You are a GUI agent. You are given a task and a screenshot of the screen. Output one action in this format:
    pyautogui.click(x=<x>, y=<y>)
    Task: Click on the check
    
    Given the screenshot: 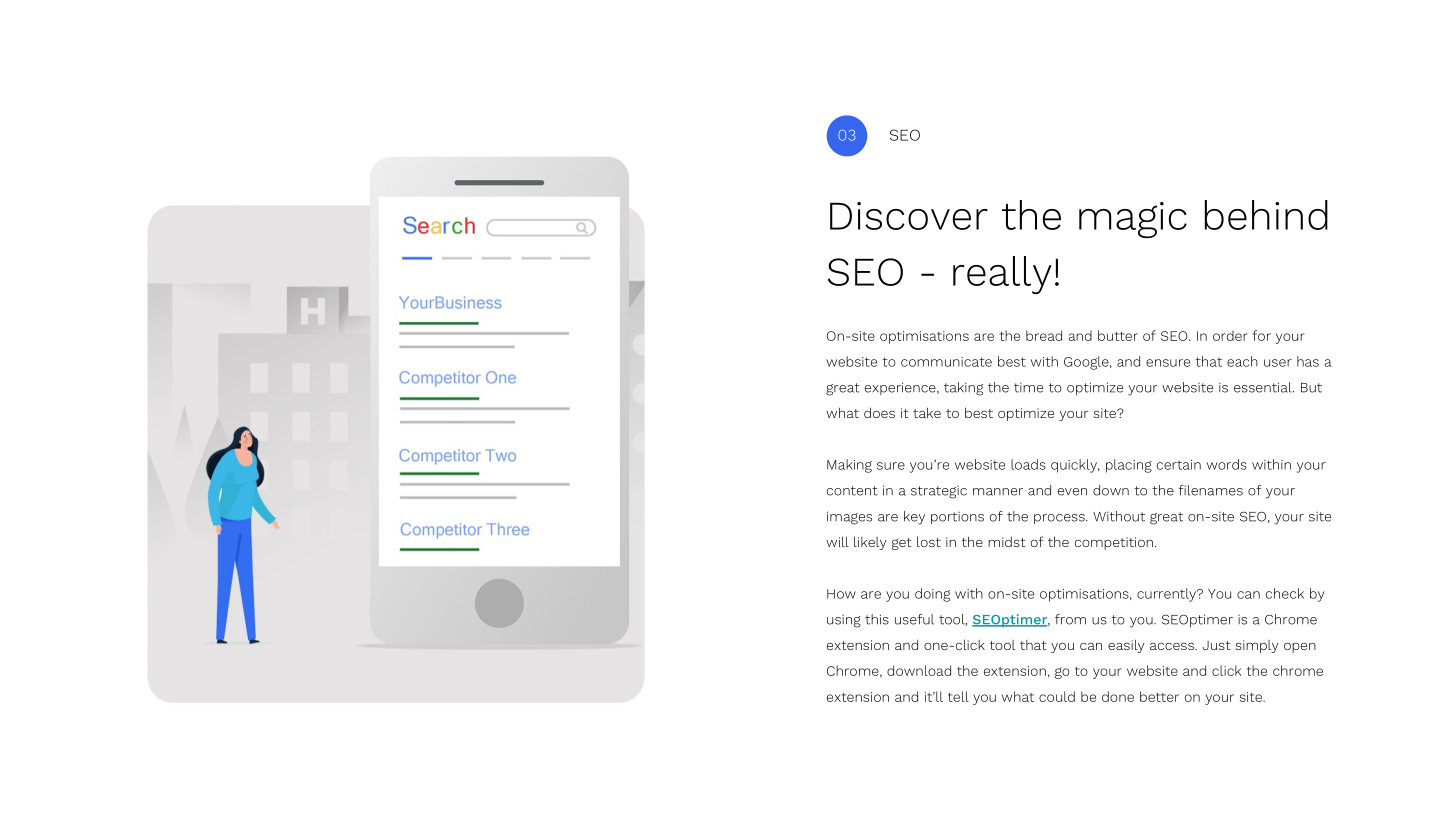 What is the action you would take?
    pyautogui.click(x=1285, y=593)
